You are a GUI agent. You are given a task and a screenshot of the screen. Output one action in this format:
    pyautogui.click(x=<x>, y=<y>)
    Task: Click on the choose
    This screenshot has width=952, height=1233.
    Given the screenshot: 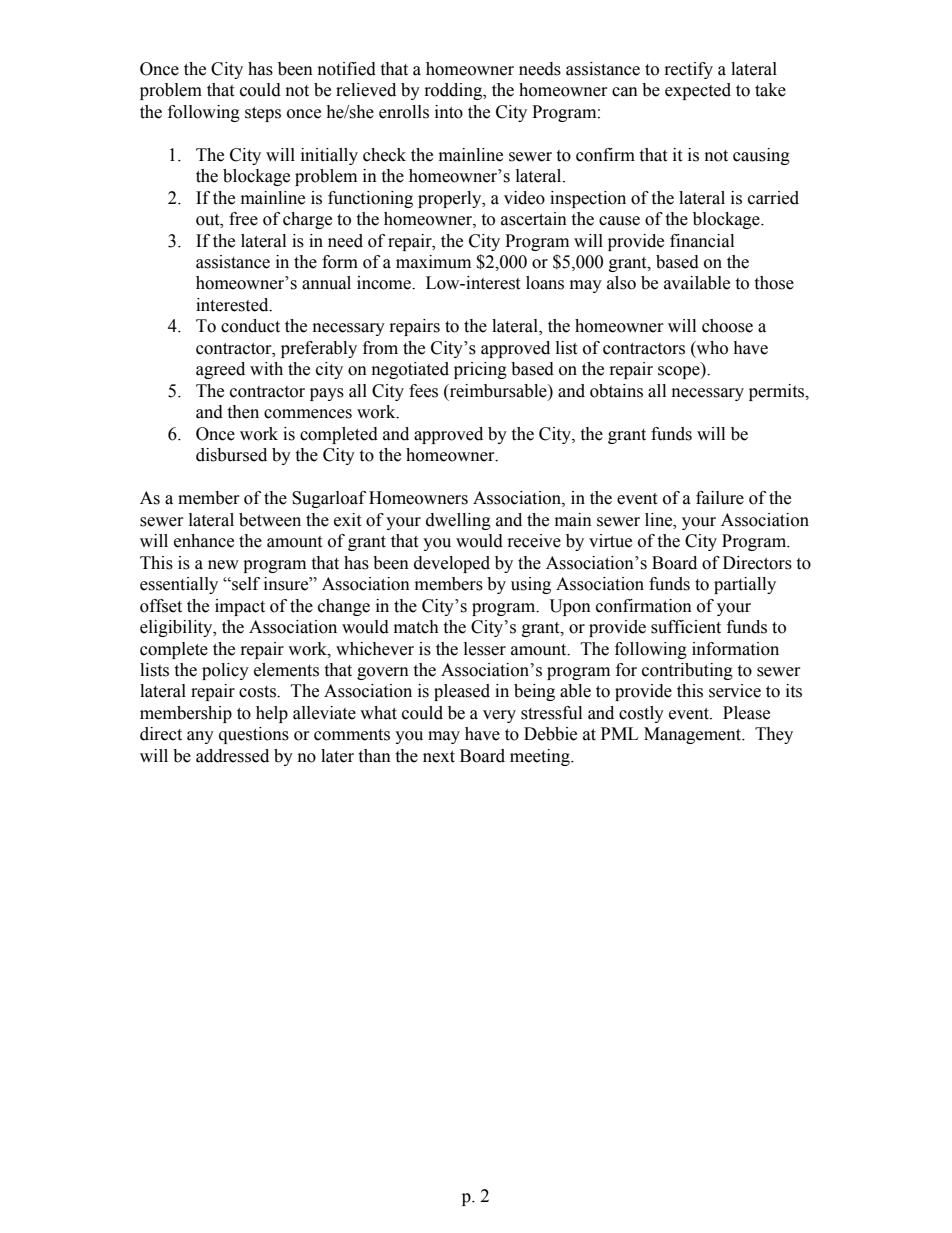 What is the action you would take?
    pyautogui.click(x=727, y=326)
